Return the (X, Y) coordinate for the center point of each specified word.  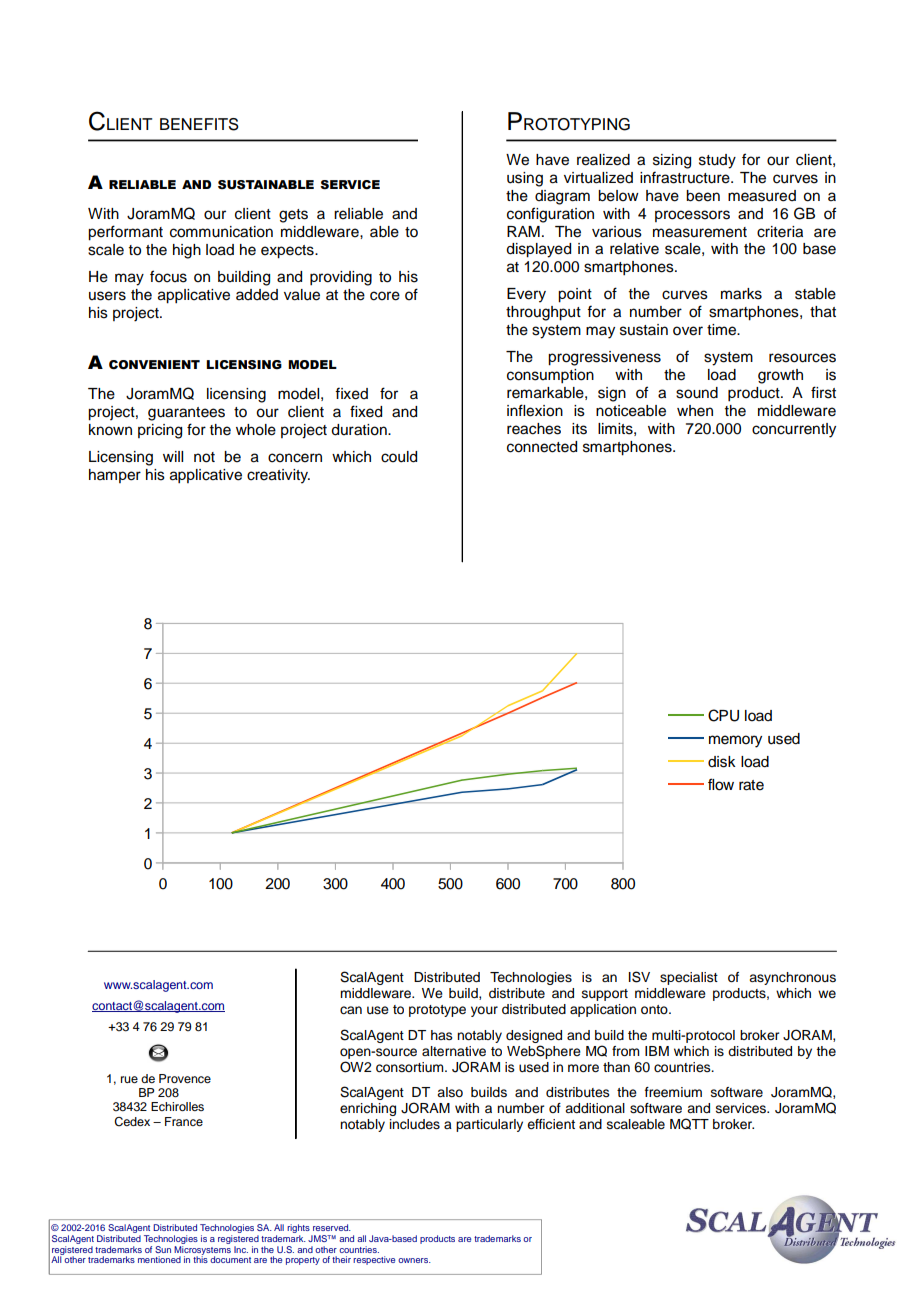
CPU (723, 715)
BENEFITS (199, 124)
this (200, 1258)
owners (414, 1260)
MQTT (689, 1124)
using (525, 179)
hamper (115, 476)
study (717, 161)
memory (735, 741)
